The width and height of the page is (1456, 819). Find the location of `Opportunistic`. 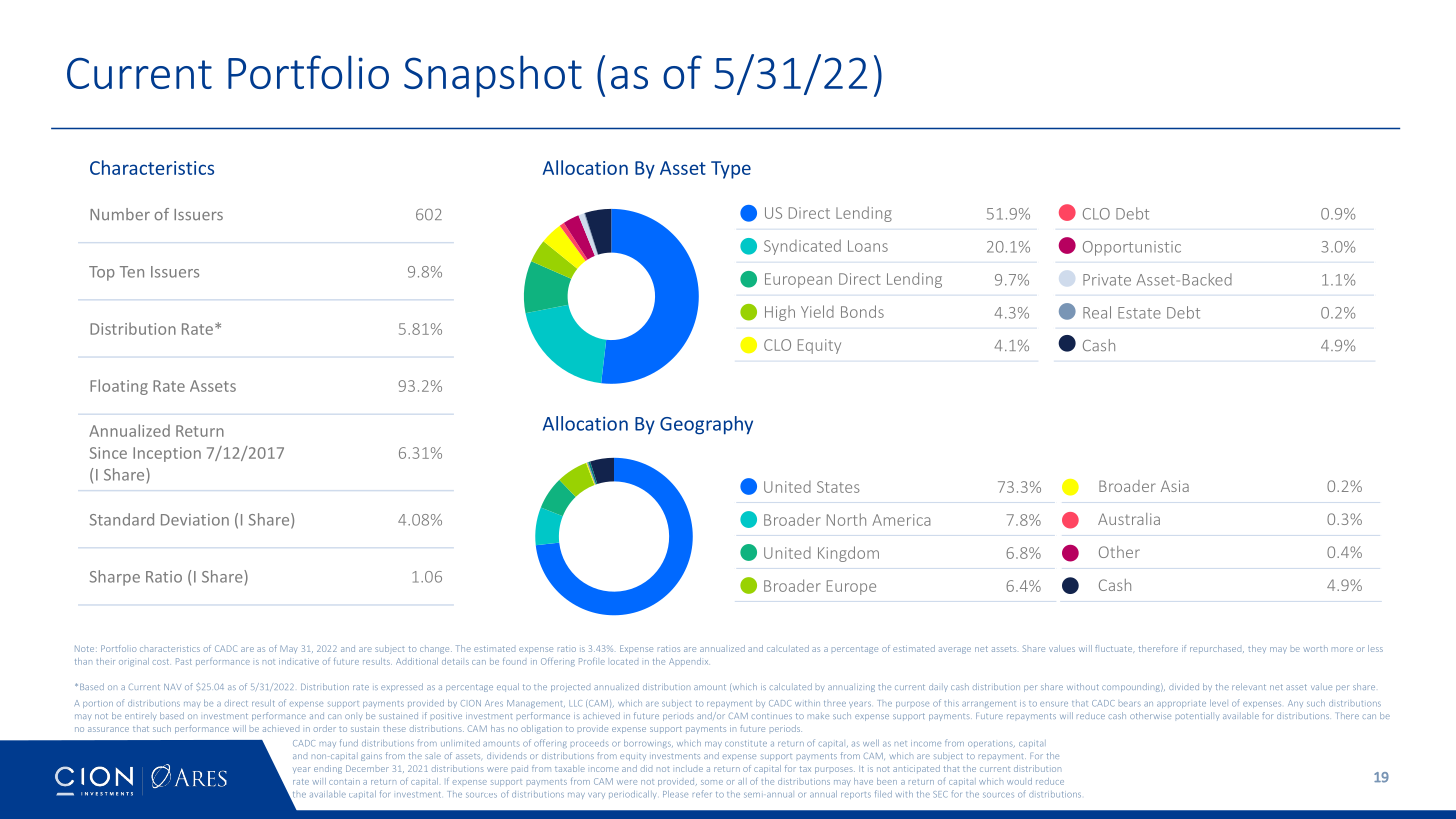

Opportunistic is located at coordinates (1132, 248).
